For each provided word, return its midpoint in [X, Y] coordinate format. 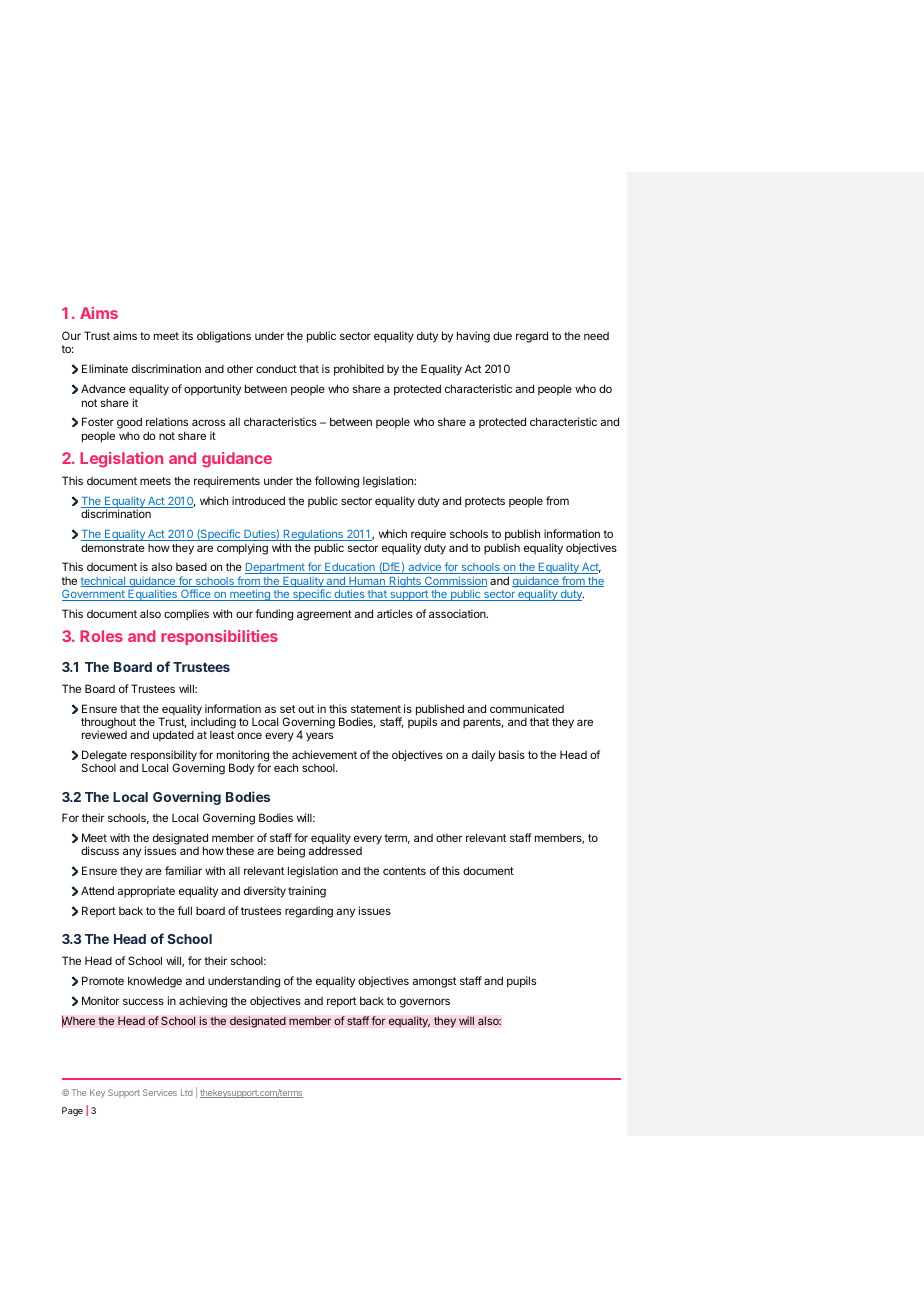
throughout [108, 724]
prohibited [359, 370]
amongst [434, 982]
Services [160, 1092]
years [319, 737]
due [502, 335]
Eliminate [105, 368]
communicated [527, 708]
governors [425, 1003]
